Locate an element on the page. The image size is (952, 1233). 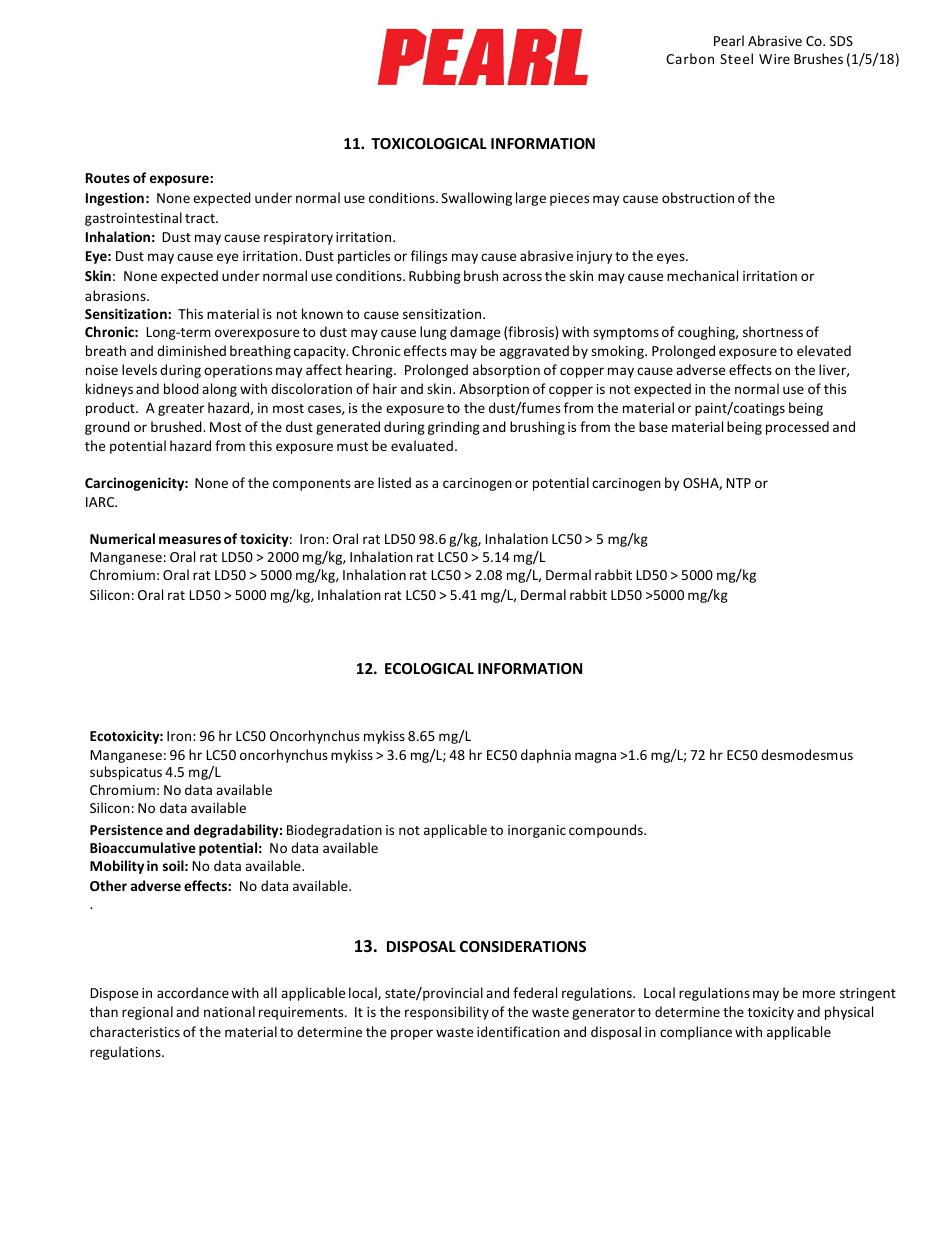
TOXICOLOGICAL is located at coordinates (429, 143).
